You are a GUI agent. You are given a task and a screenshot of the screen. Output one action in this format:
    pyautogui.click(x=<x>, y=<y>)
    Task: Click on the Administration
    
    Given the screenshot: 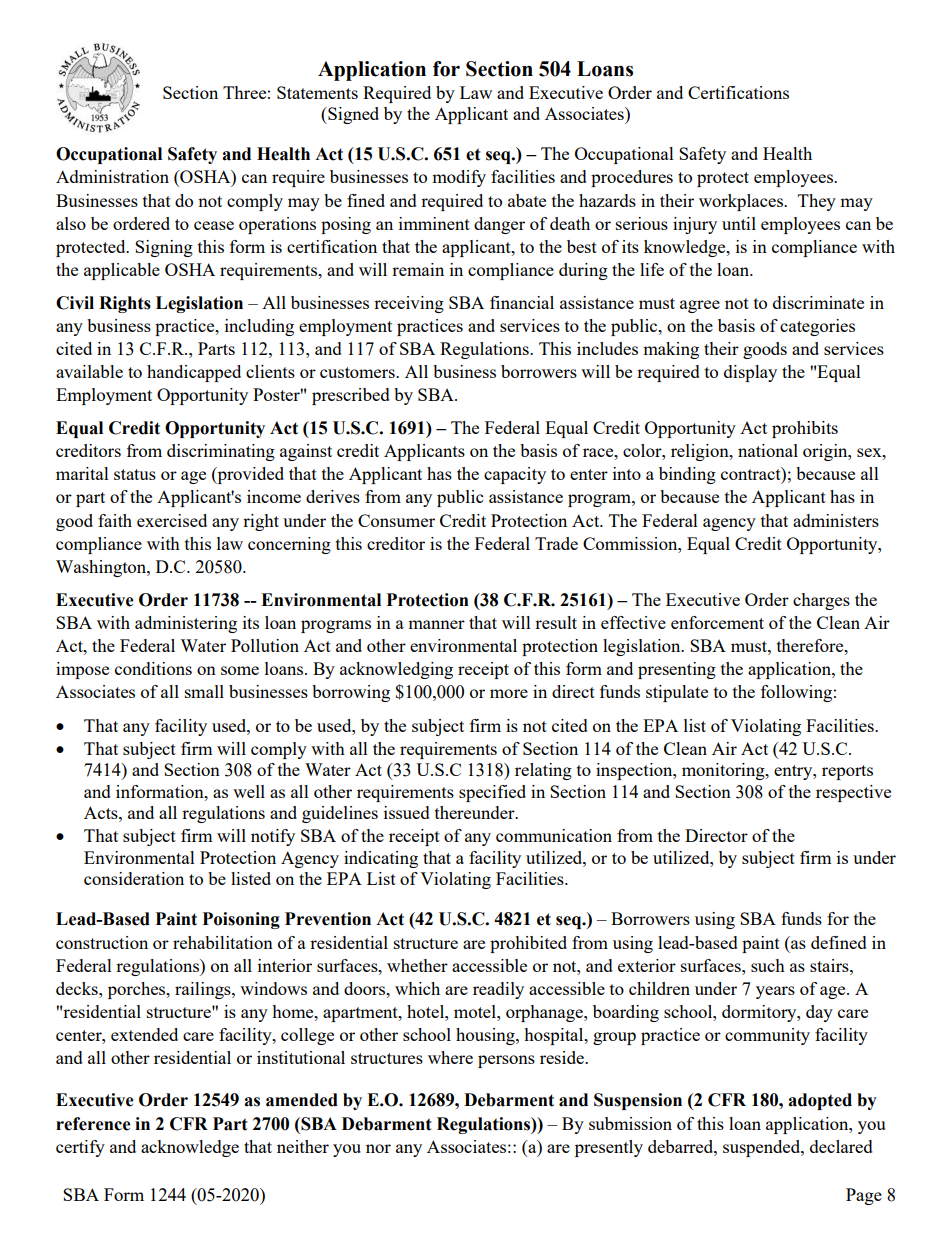 What is the action you would take?
    pyautogui.click(x=112, y=176)
